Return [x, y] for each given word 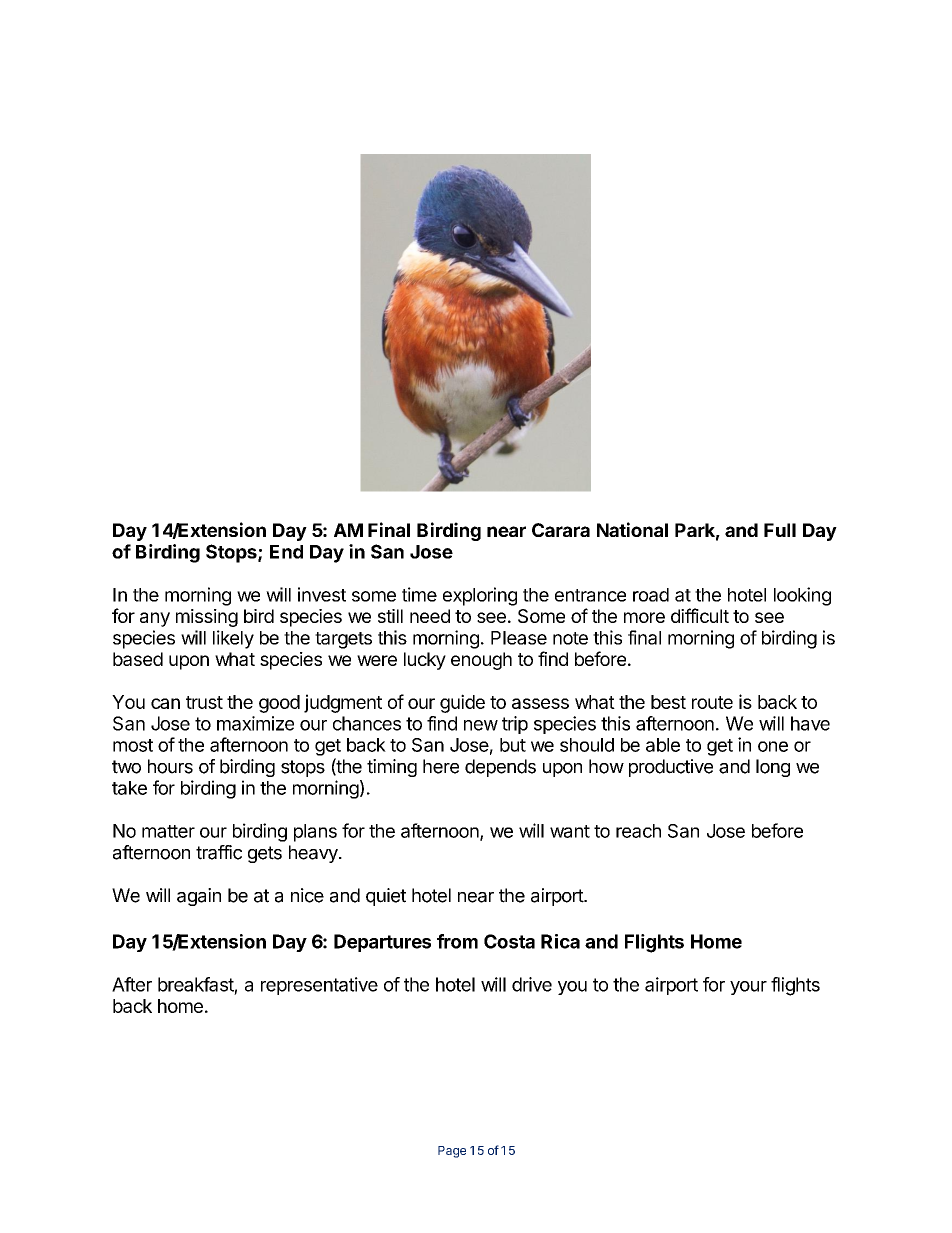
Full [780, 530]
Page [452, 1152]
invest [322, 594]
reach [638, 831]
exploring [480, 596]
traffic [219, 852]
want [570, 831]
